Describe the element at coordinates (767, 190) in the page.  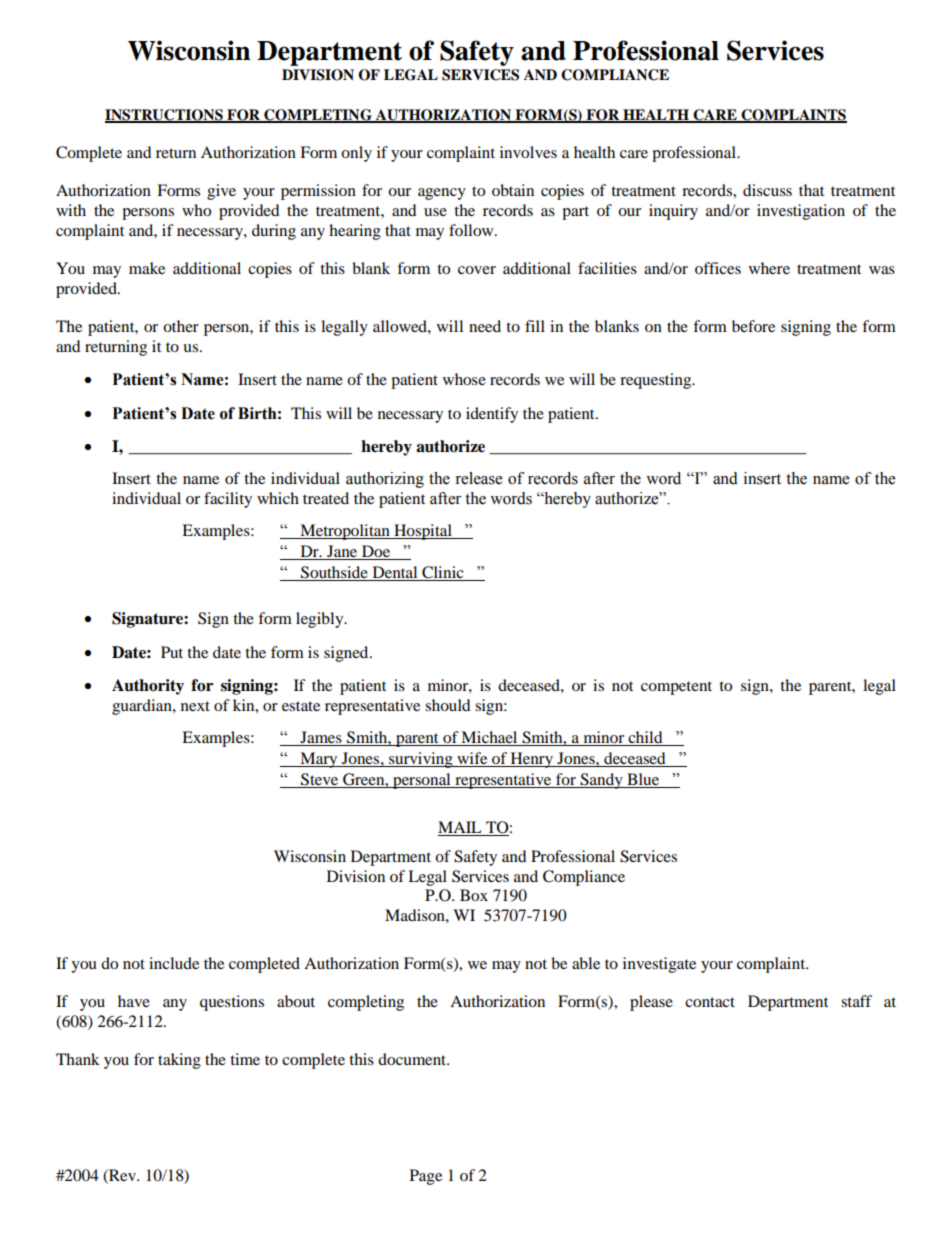
I see `discuss` at that location.
